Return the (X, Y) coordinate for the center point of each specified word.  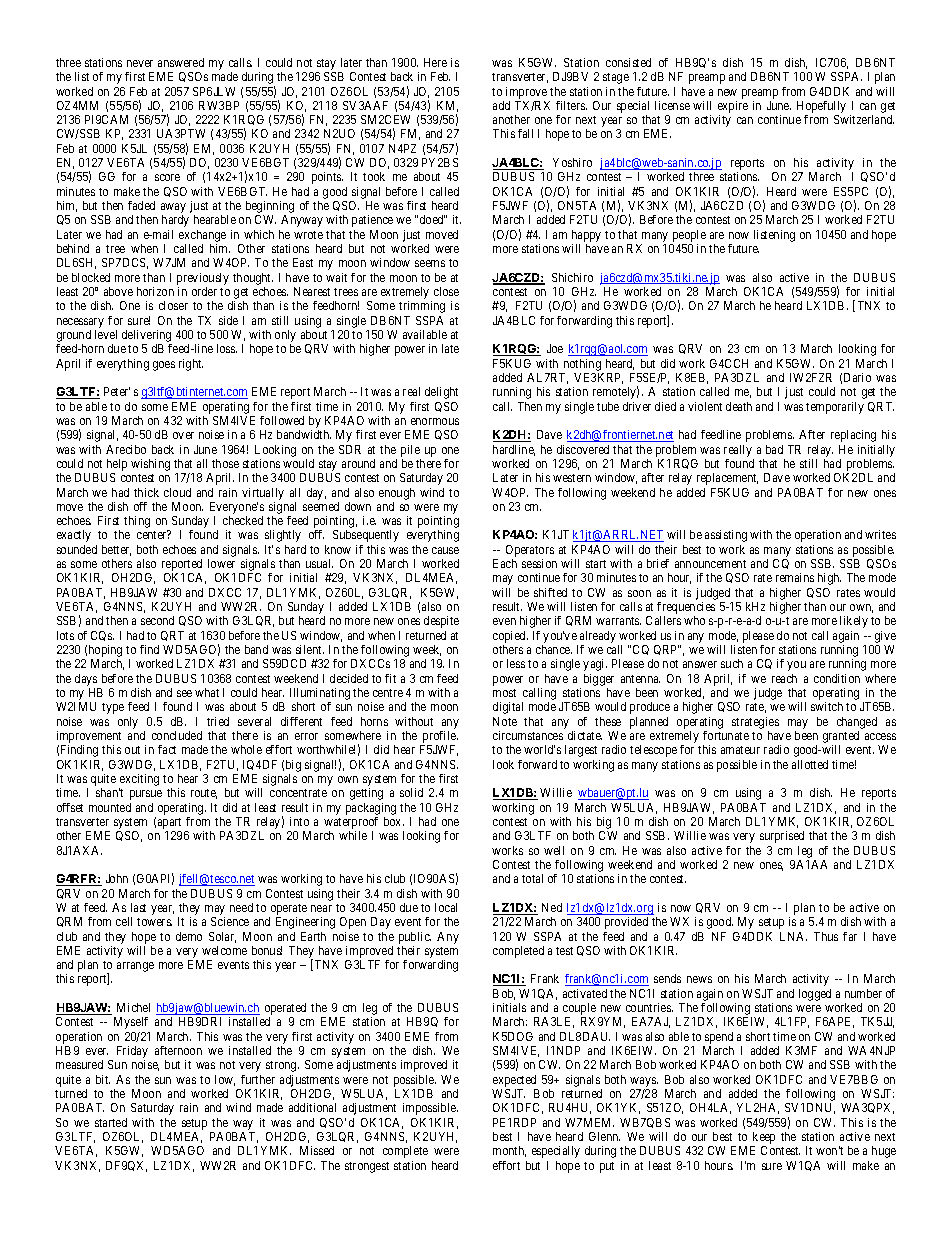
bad (774, 449)
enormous (435, 421)
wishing (150, 465)
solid (411, 792)
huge (884, 1152)
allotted (810, 764)
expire (733, 107)
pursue (146, 795)
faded (141, 205)
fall (525, 133)
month (509, 1151)
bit (103, 1079)
